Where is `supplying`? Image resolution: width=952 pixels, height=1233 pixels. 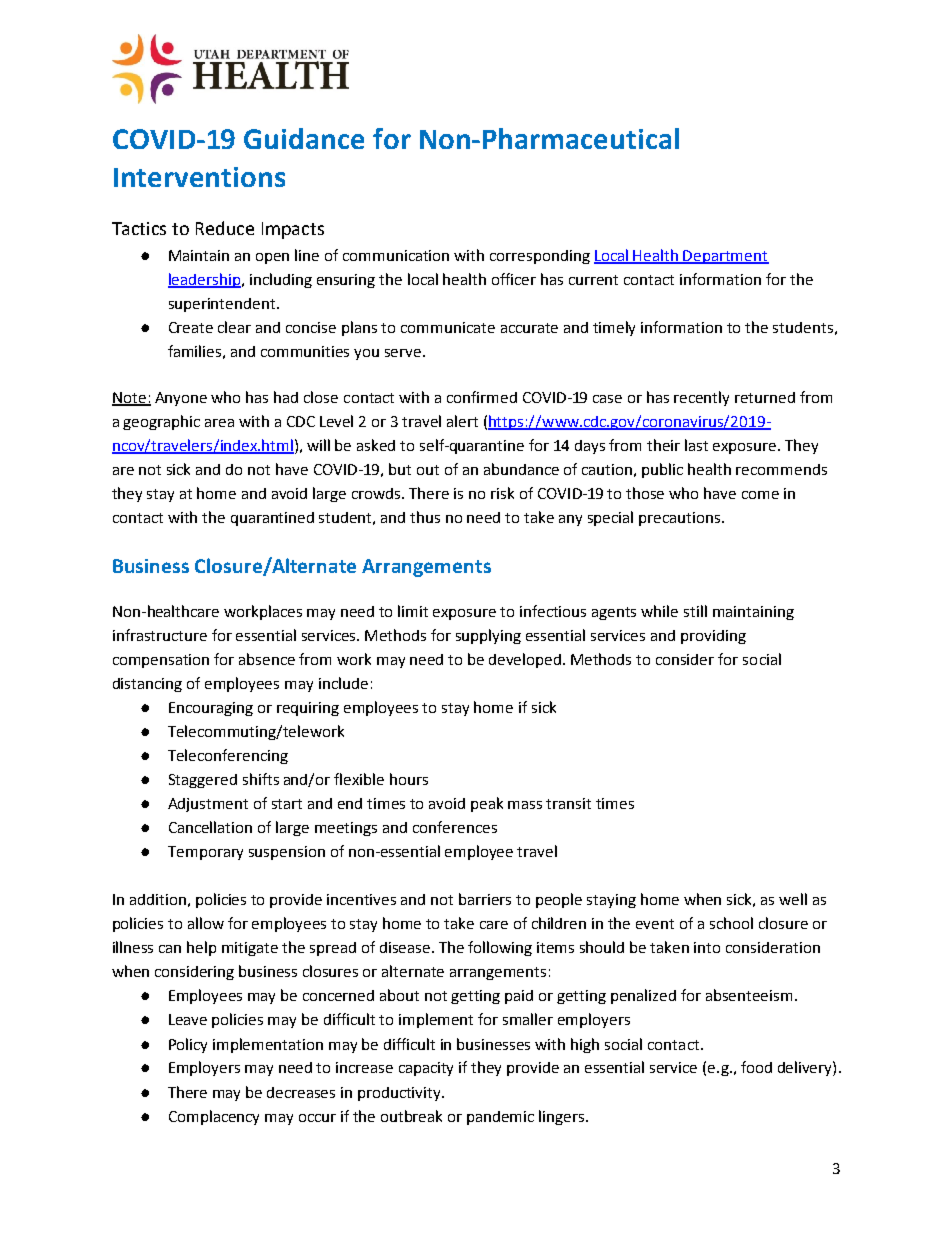
supplying is located at coordinates (488, 636).
